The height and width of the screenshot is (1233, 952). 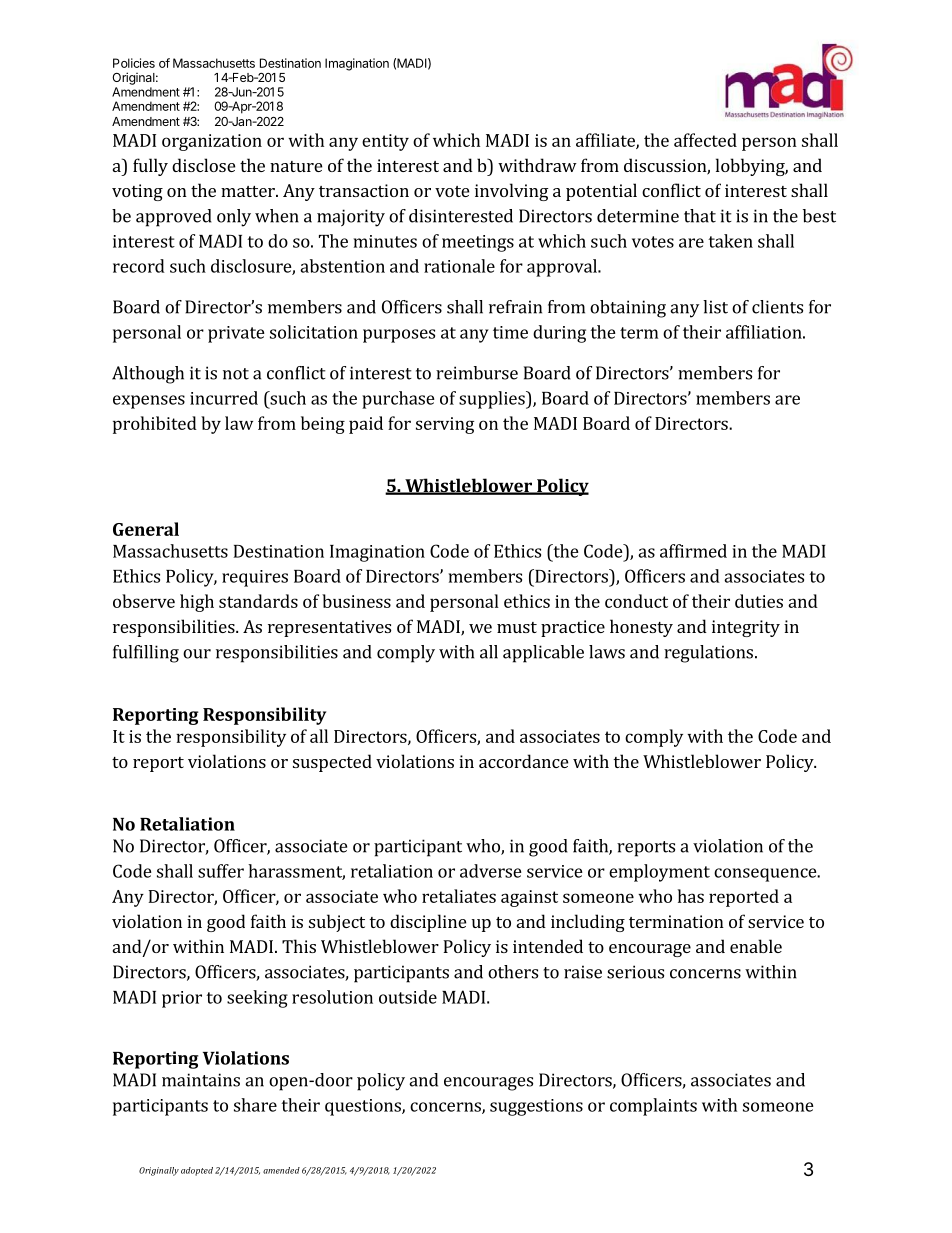 What do you see at coordinates (517, 627) in the screenshot?
I see `must` at bounding box center [517, 627].
